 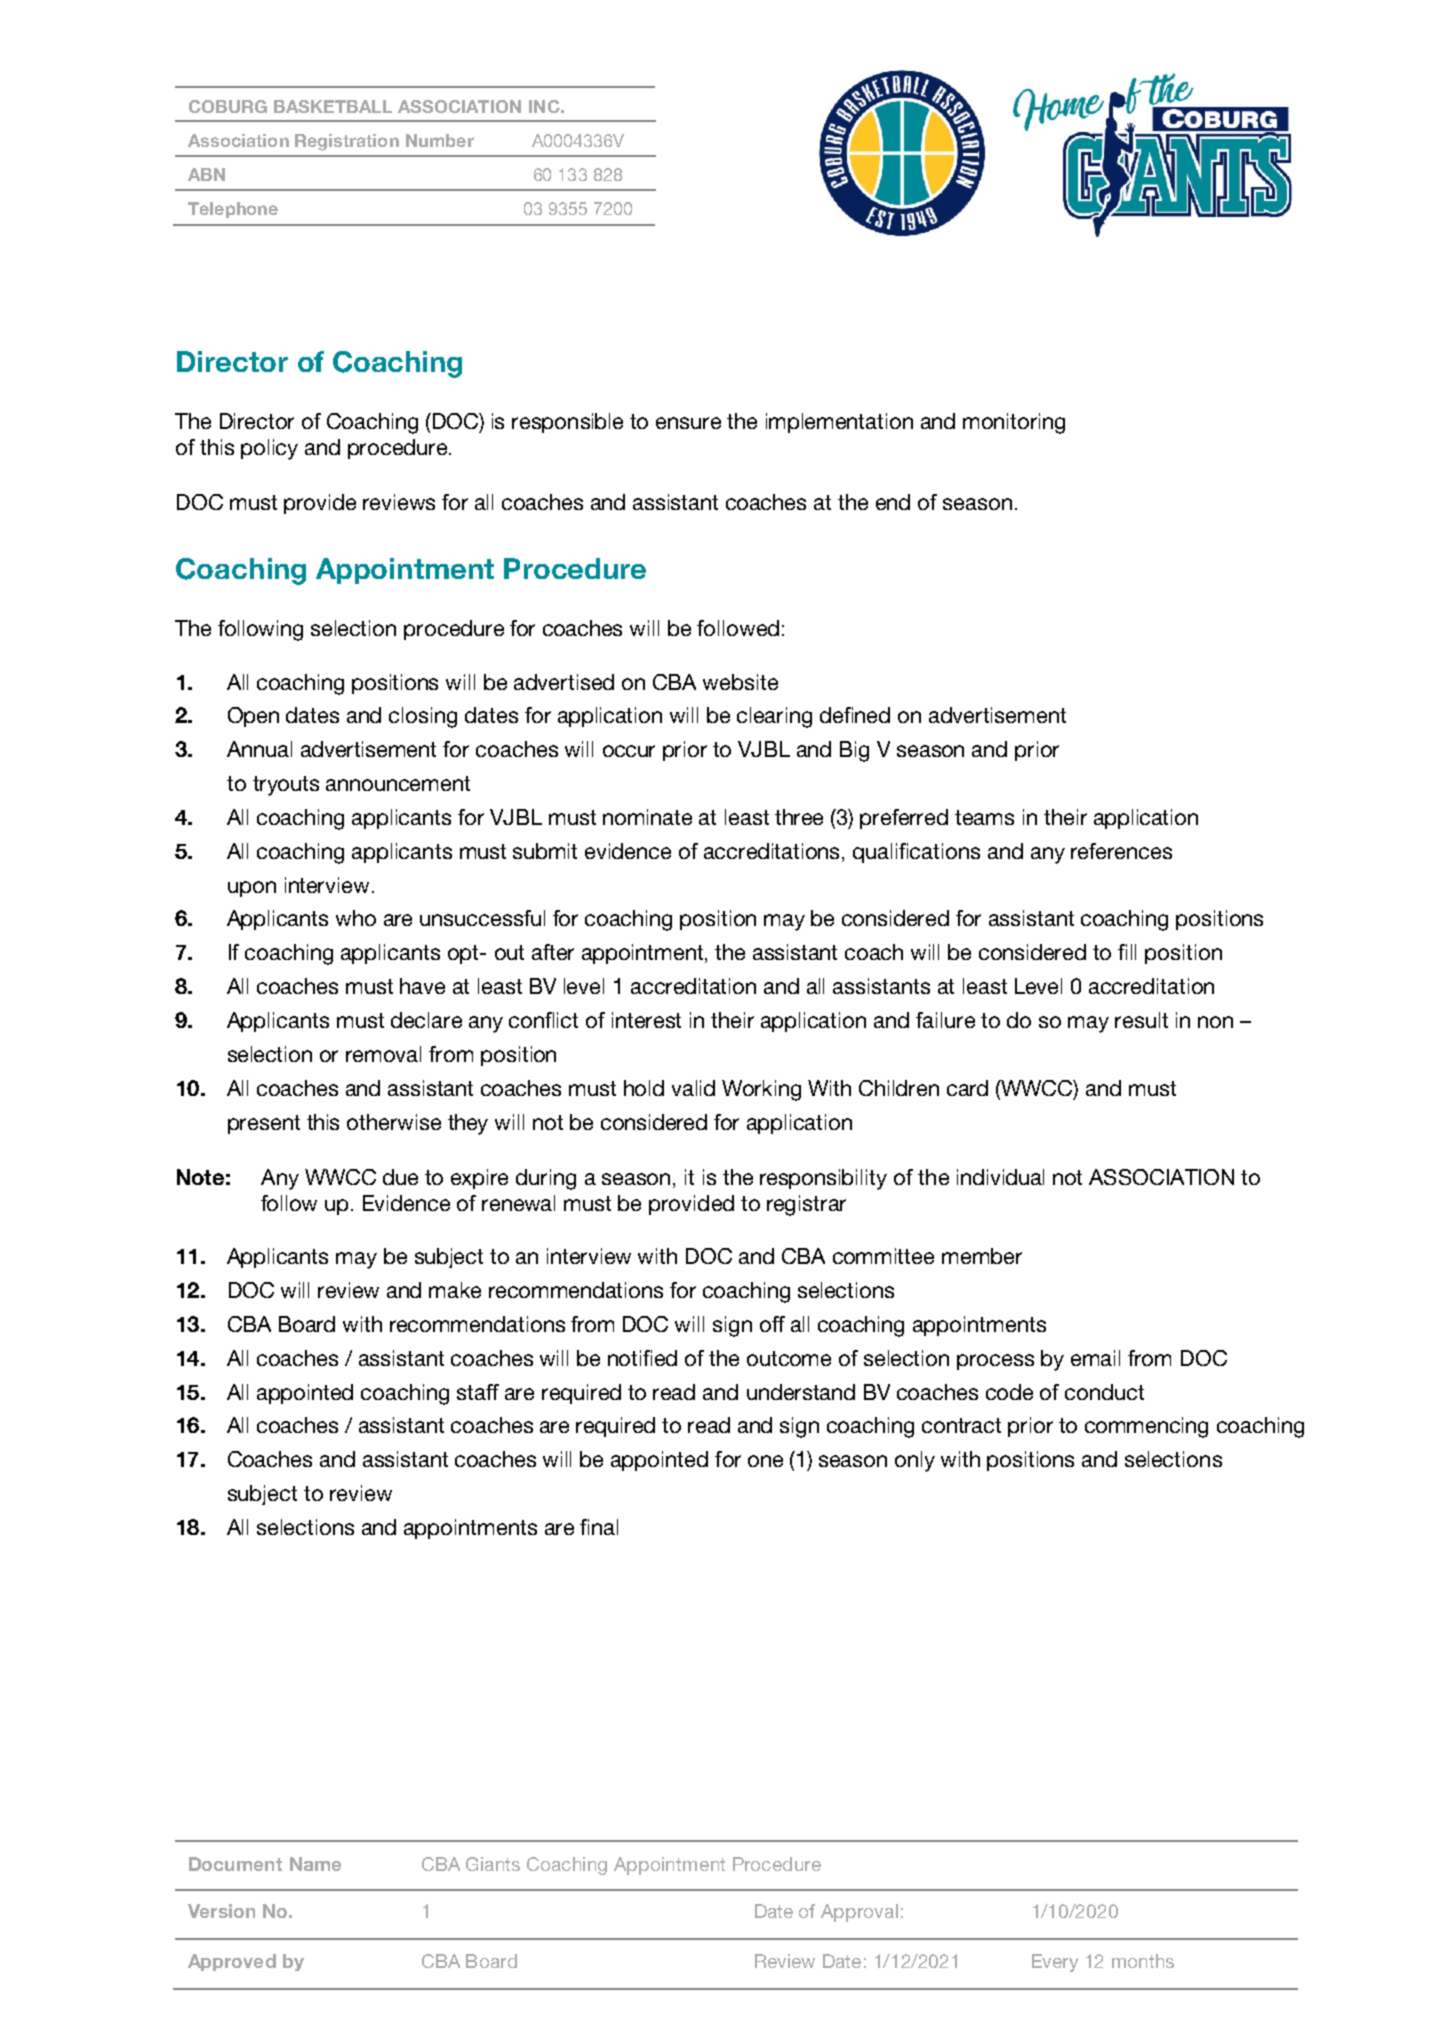 What do you see at coordinates (440, 140) in the screenshot?
I see `Number` at bounding box center [440, 140].
